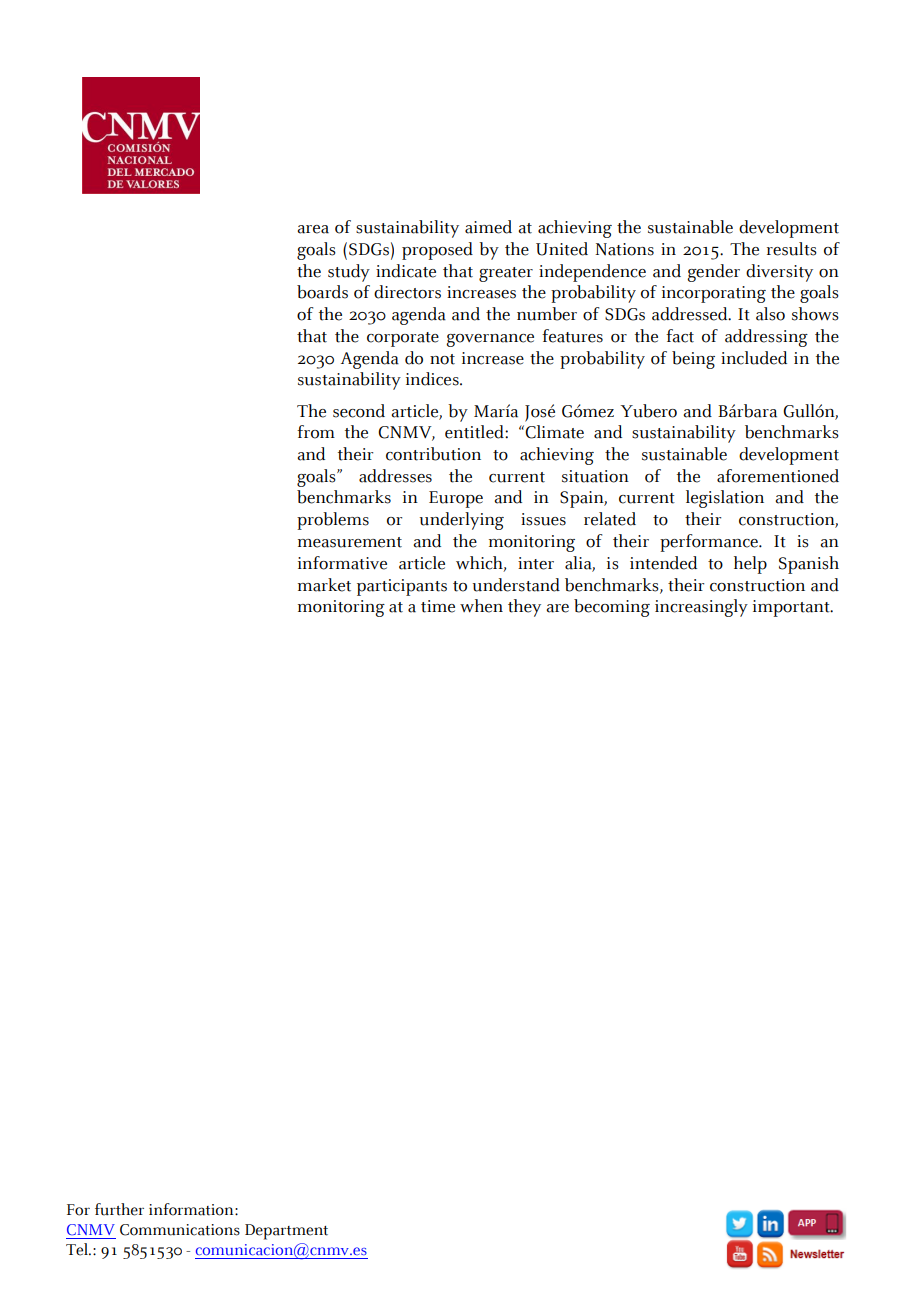 Image resolution: width=924 pixels, height=1308 pixels. I want to click on gender, so click(713, 273).
